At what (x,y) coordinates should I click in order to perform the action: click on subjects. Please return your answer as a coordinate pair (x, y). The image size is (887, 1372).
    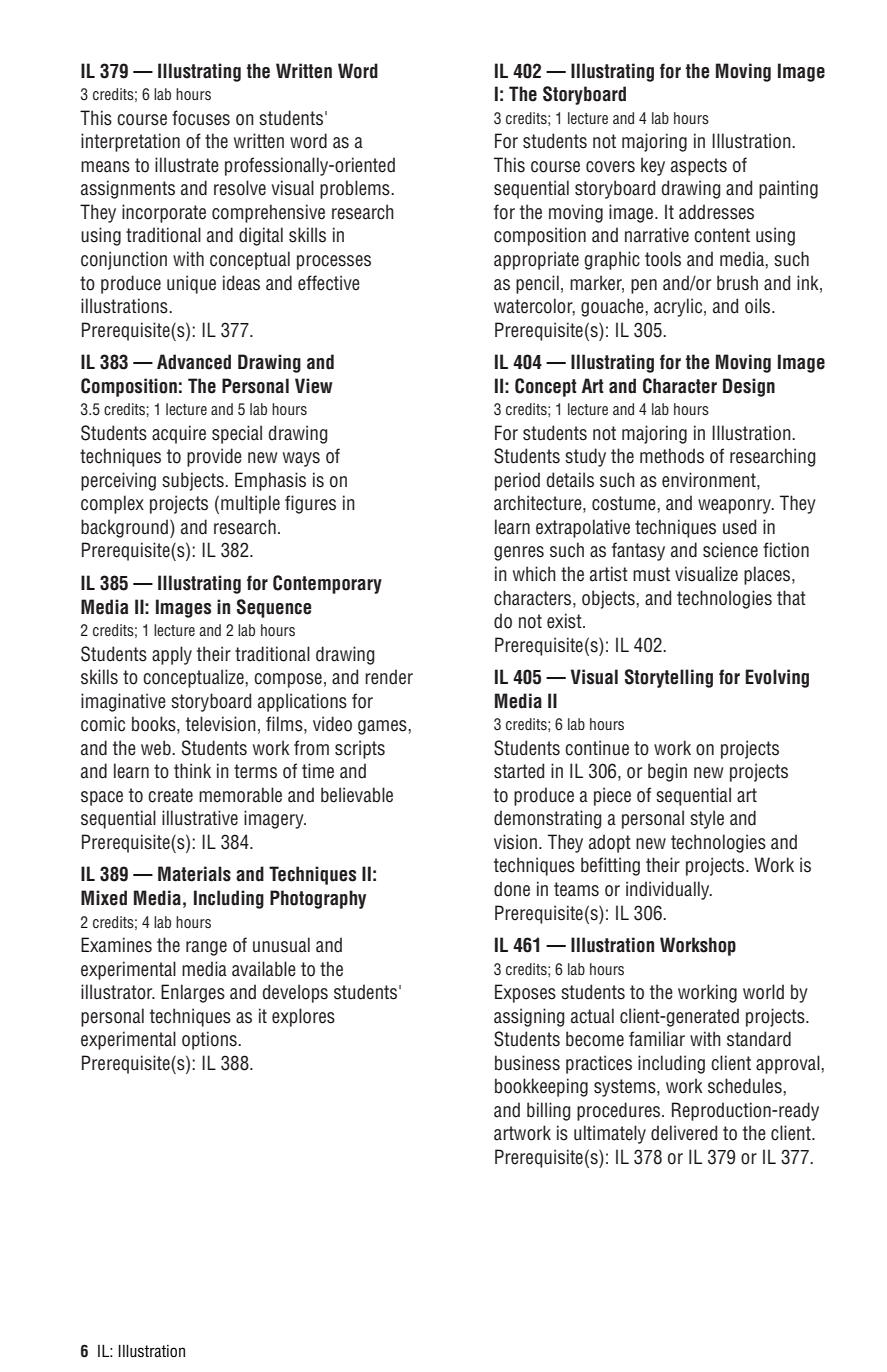
    Looking at the image, I should click on (194, 481).
